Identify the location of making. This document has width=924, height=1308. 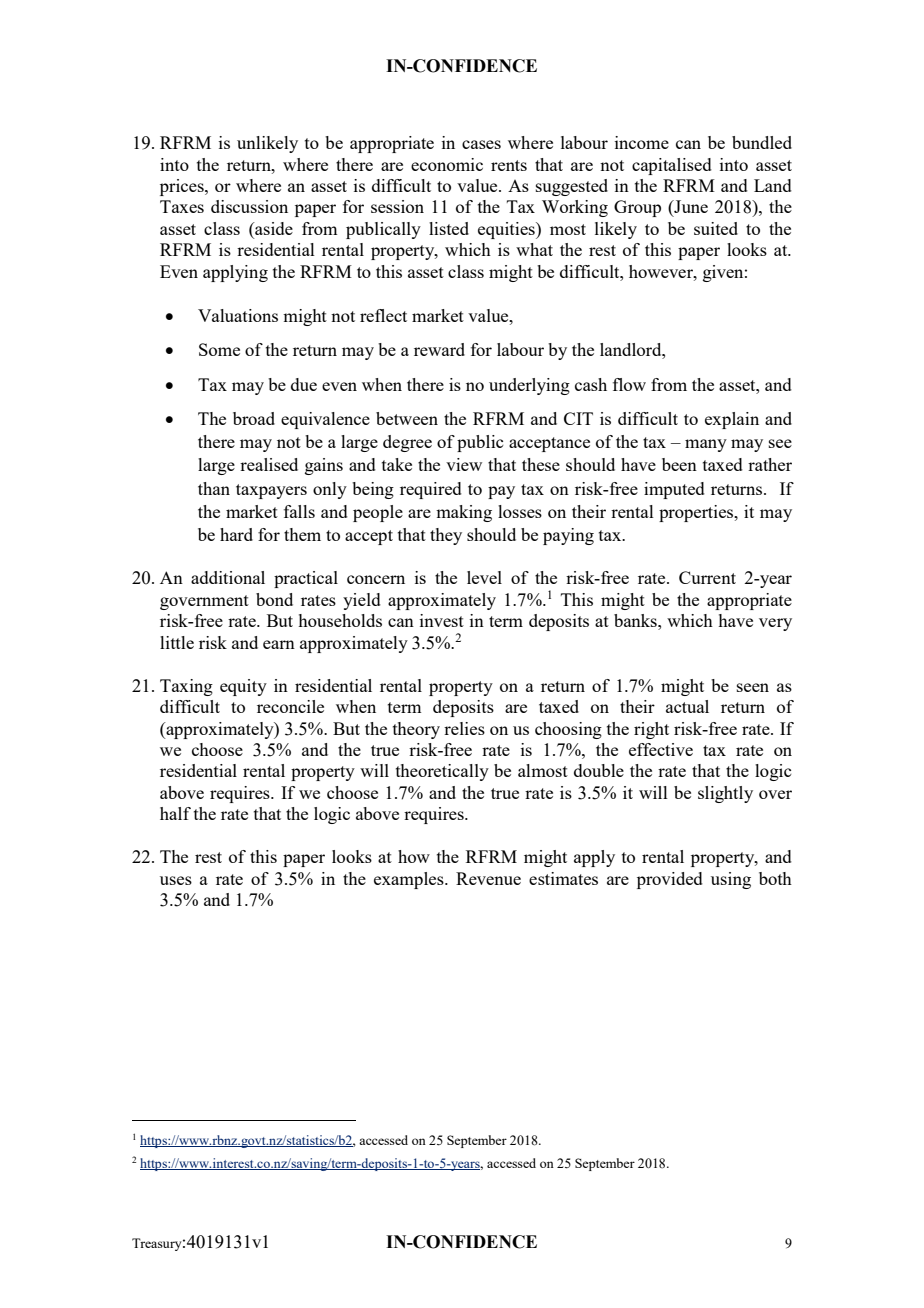
(464, 513).
